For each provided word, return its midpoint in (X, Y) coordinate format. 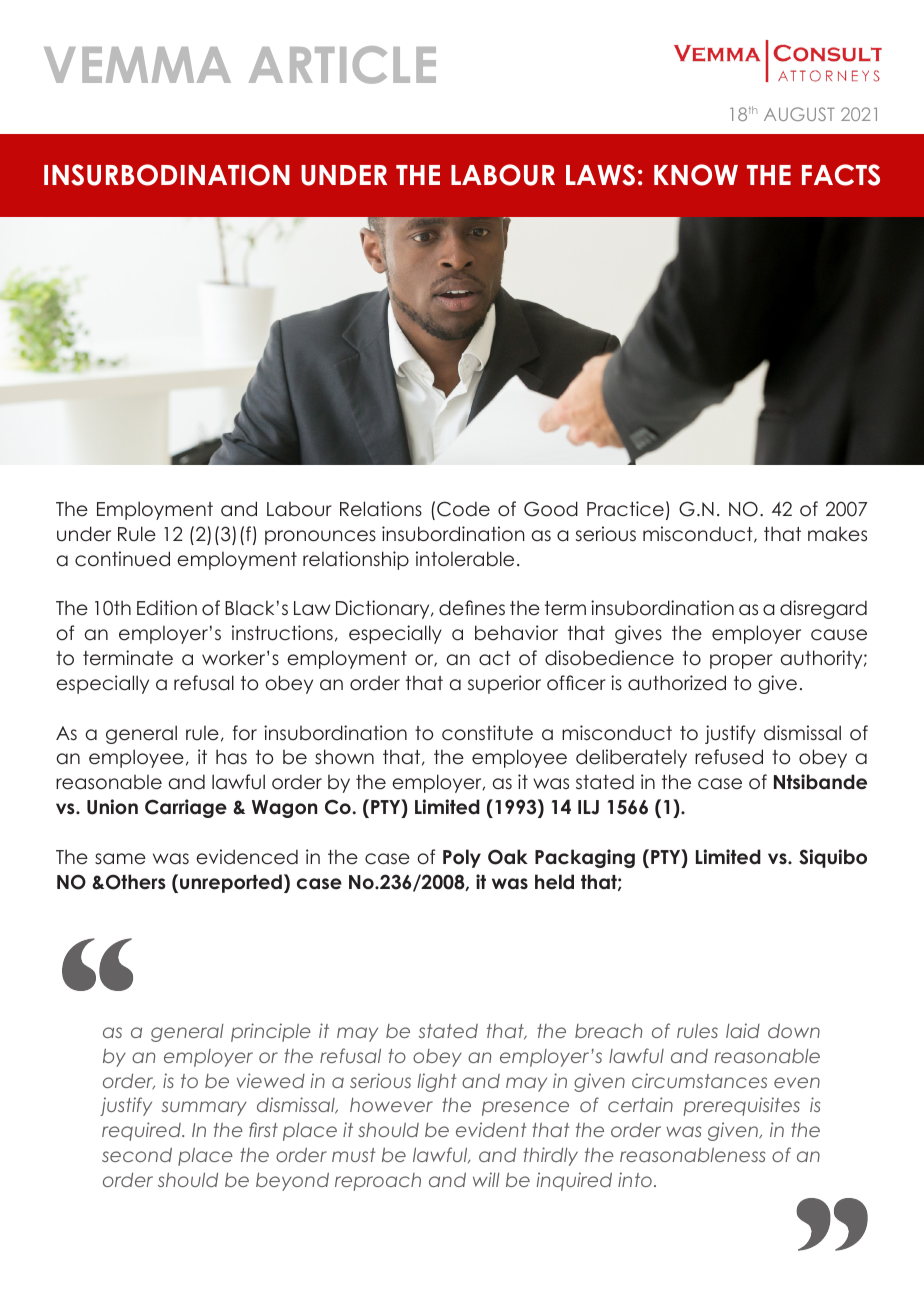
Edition (167, 608)
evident (491, 1129)
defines (472, 608)
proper (741, 661)
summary (204, 1108)
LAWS (600, 175)
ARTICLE (342, 65)
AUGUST (799, 114)
